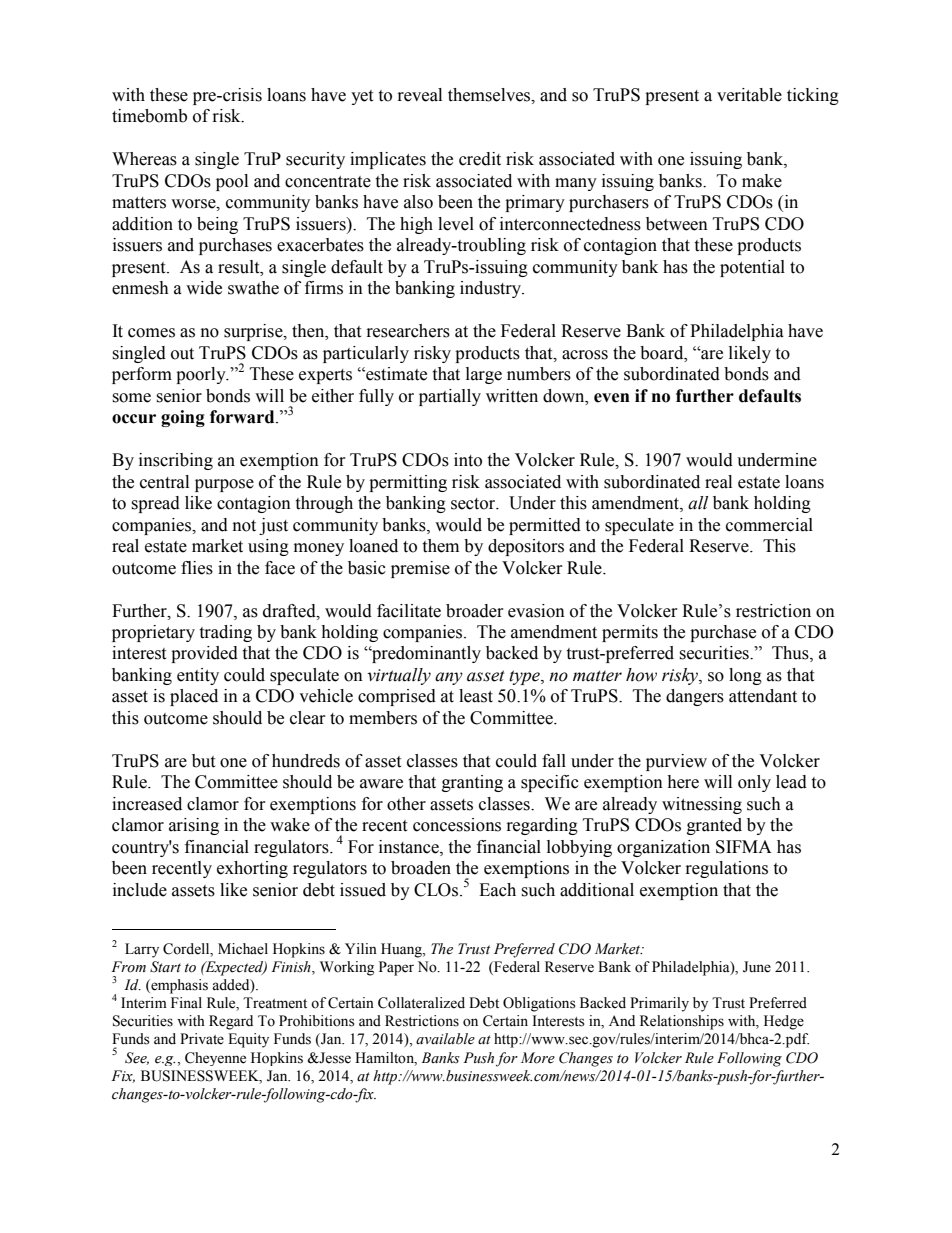 This page has width=952, height=1233. I want to click on available, so click(445, 1039).
